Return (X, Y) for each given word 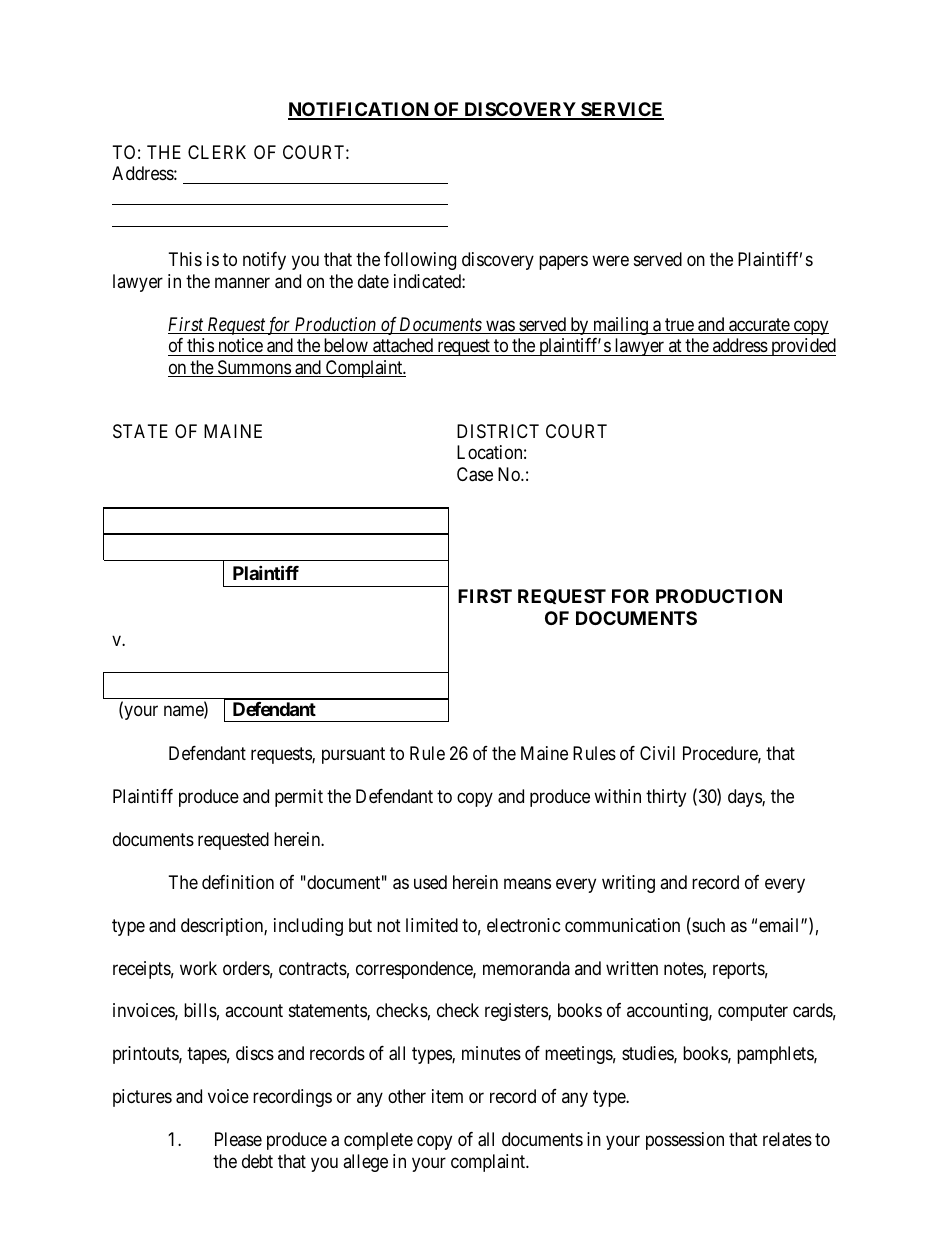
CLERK (217, 152)
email (780, 925)
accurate (759, 326)
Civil (657, 753)
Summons (254, 368)
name (184, 712)
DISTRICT (498, 431)
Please (238, 1139)
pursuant (353, 755)
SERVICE (621, 110)
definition (238, 882)
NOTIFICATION (359, 110)
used (430, 882)
